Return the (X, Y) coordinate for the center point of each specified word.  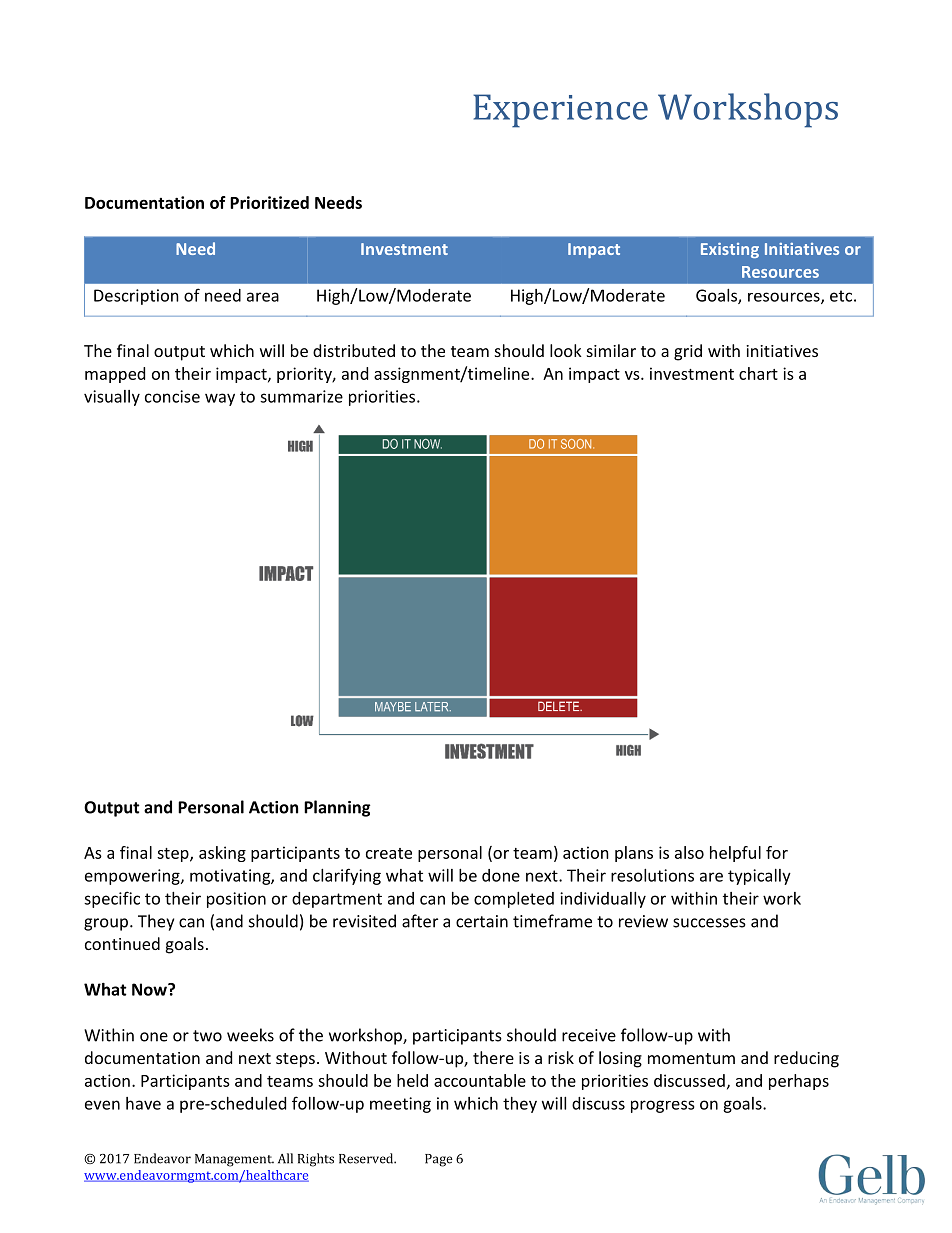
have (143, 1103)
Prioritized (269, 202)
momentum (691, 1058)
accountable (480, 1080)
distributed (354, 350)
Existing (730, 250)
